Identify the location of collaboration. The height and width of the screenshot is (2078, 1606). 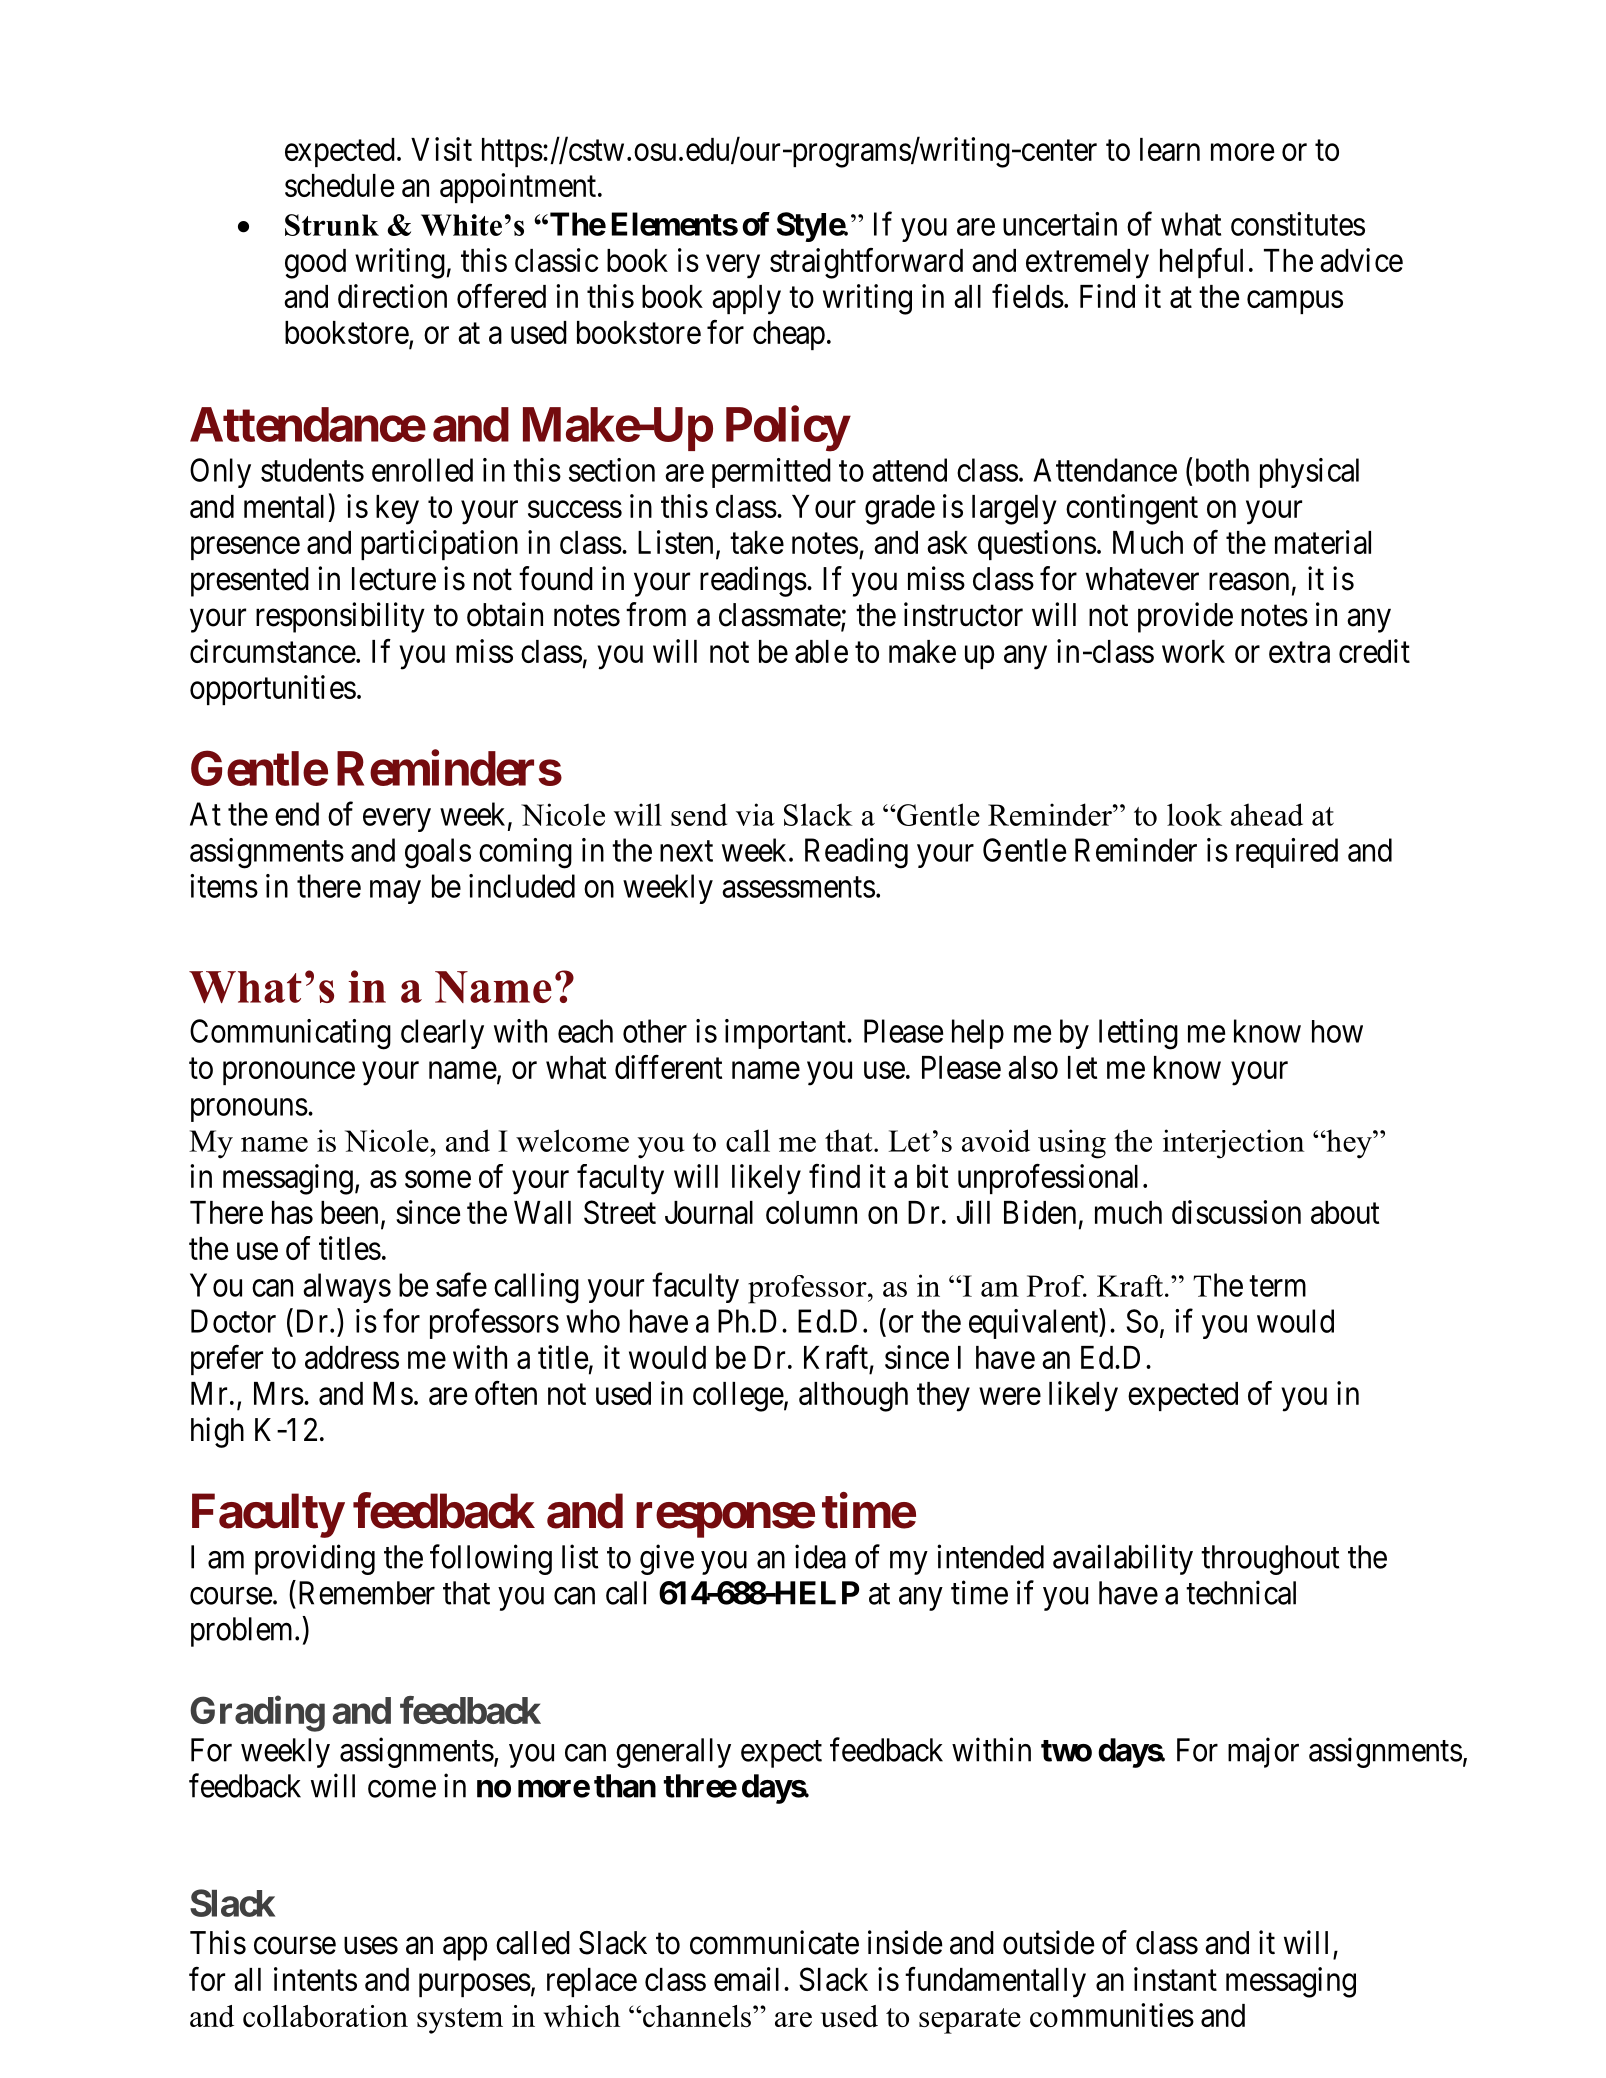
(325, 2016).
